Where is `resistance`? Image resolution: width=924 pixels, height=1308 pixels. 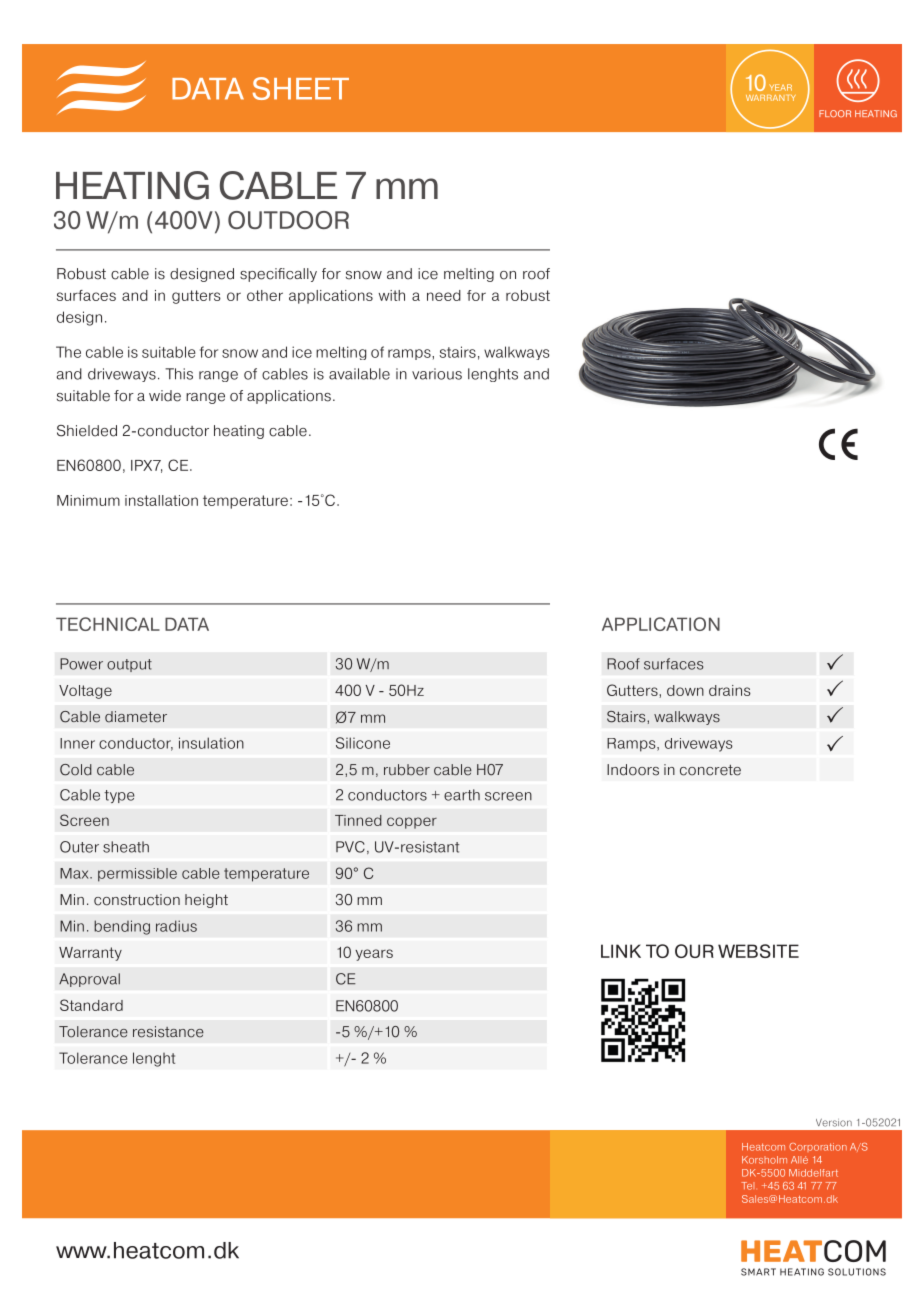 resistance is located at coordinates (168, 1032).
